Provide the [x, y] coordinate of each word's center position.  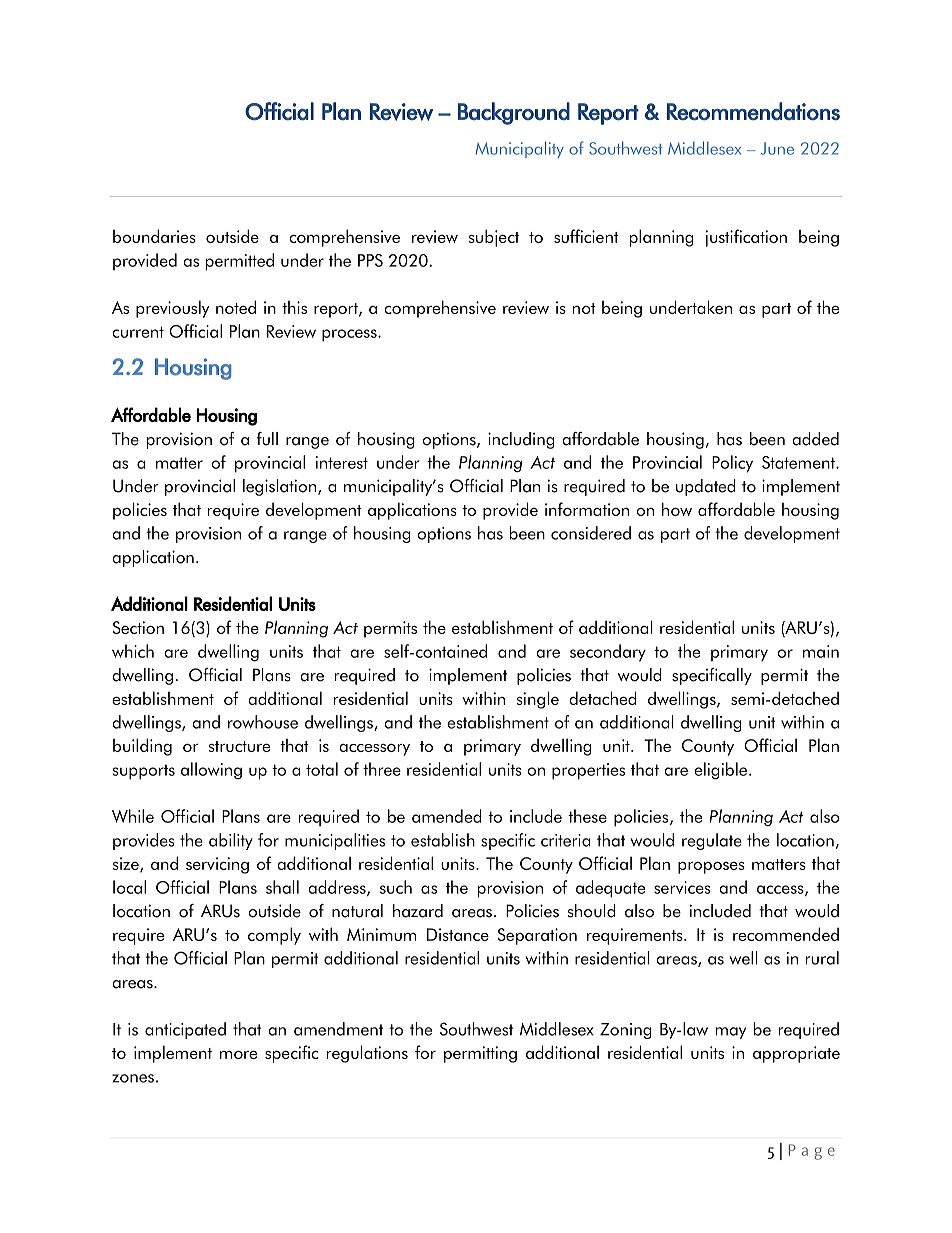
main [821, 651]
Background [514, 113]
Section [138, 627]
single [537, 700]
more [238, 1054]
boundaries [154, 236]
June [777, 148]
